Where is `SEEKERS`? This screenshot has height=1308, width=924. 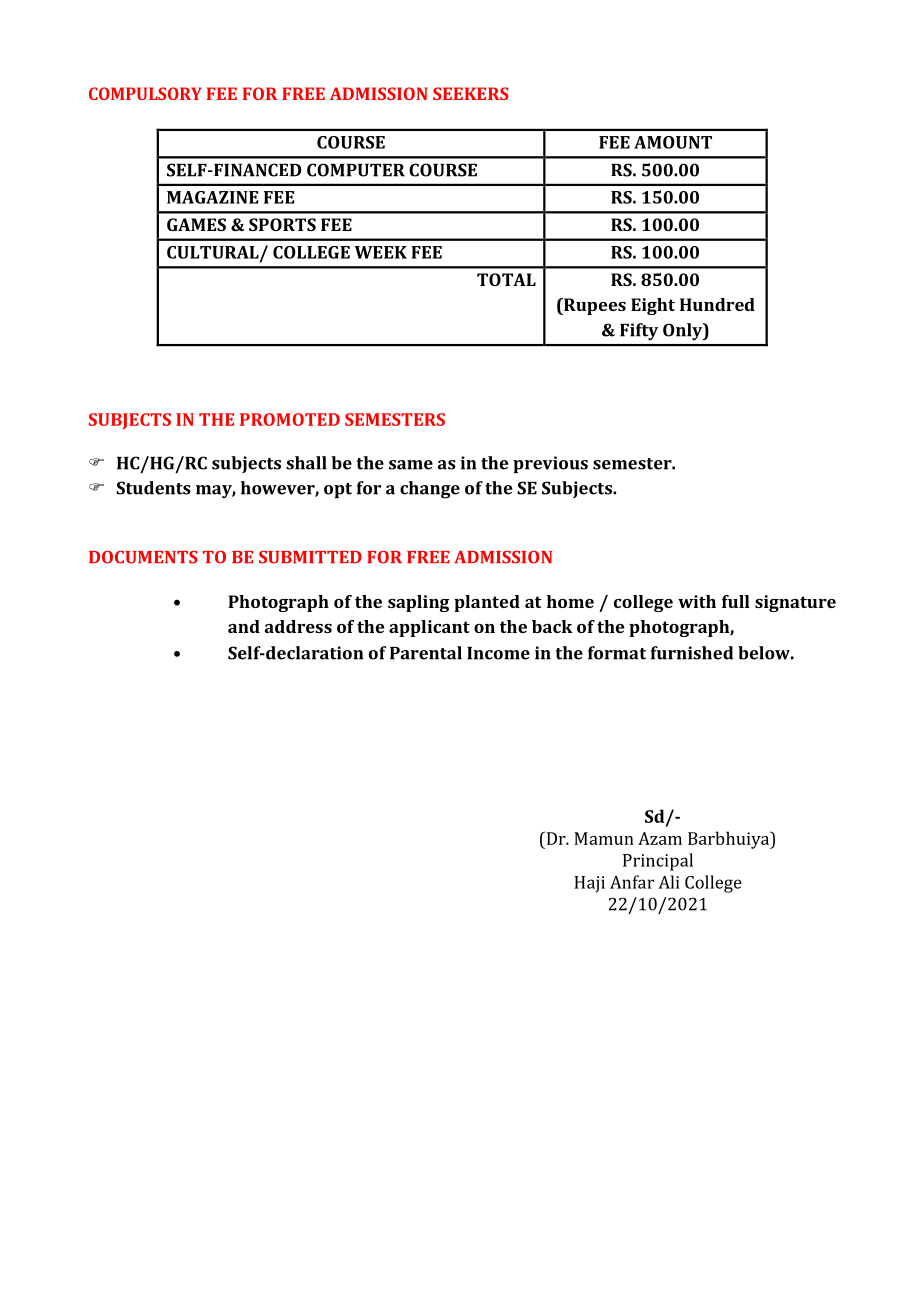
SEEKERS is located at coordinates (471, 93).
